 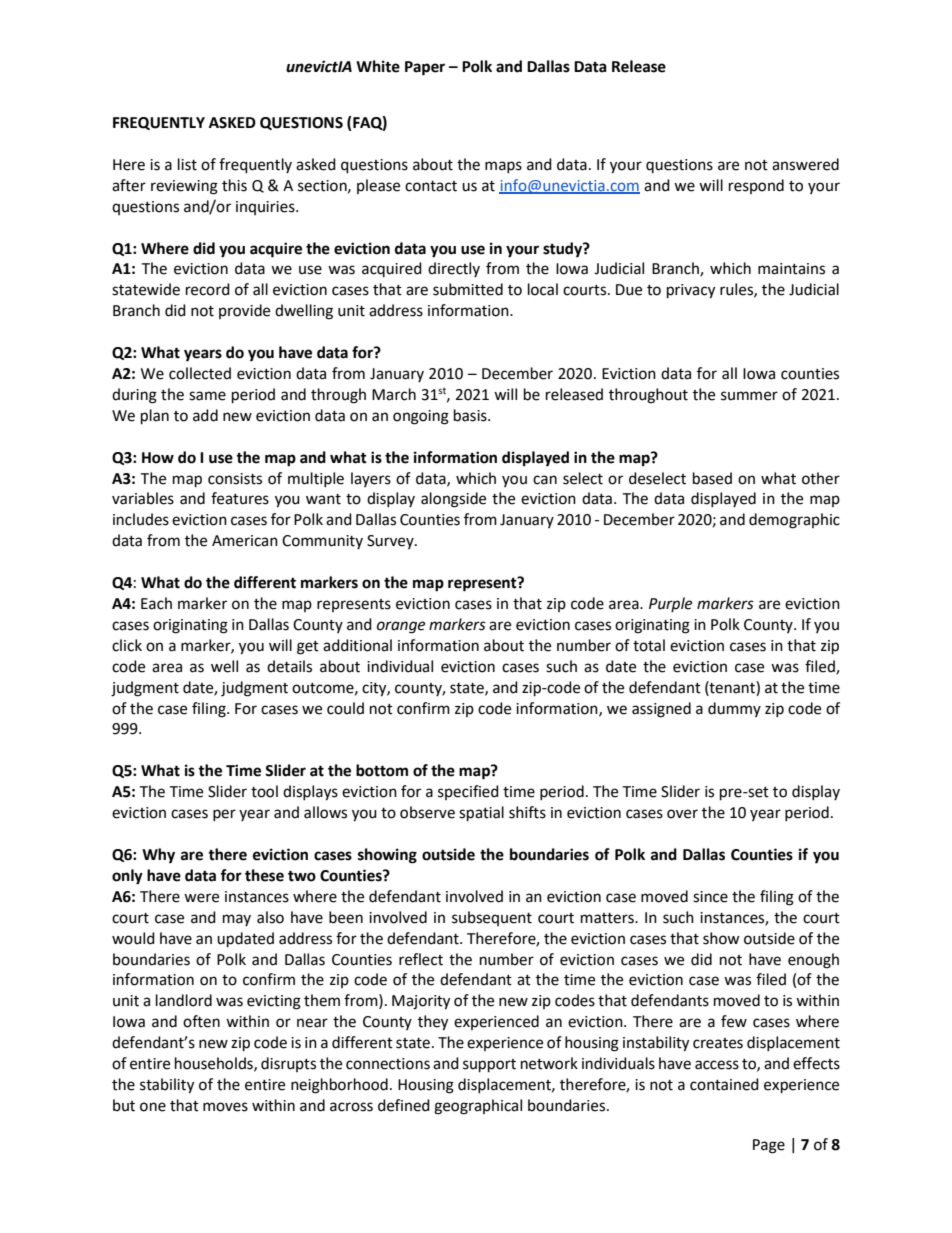 I want to click on respond, so click(x=756, y=186).
